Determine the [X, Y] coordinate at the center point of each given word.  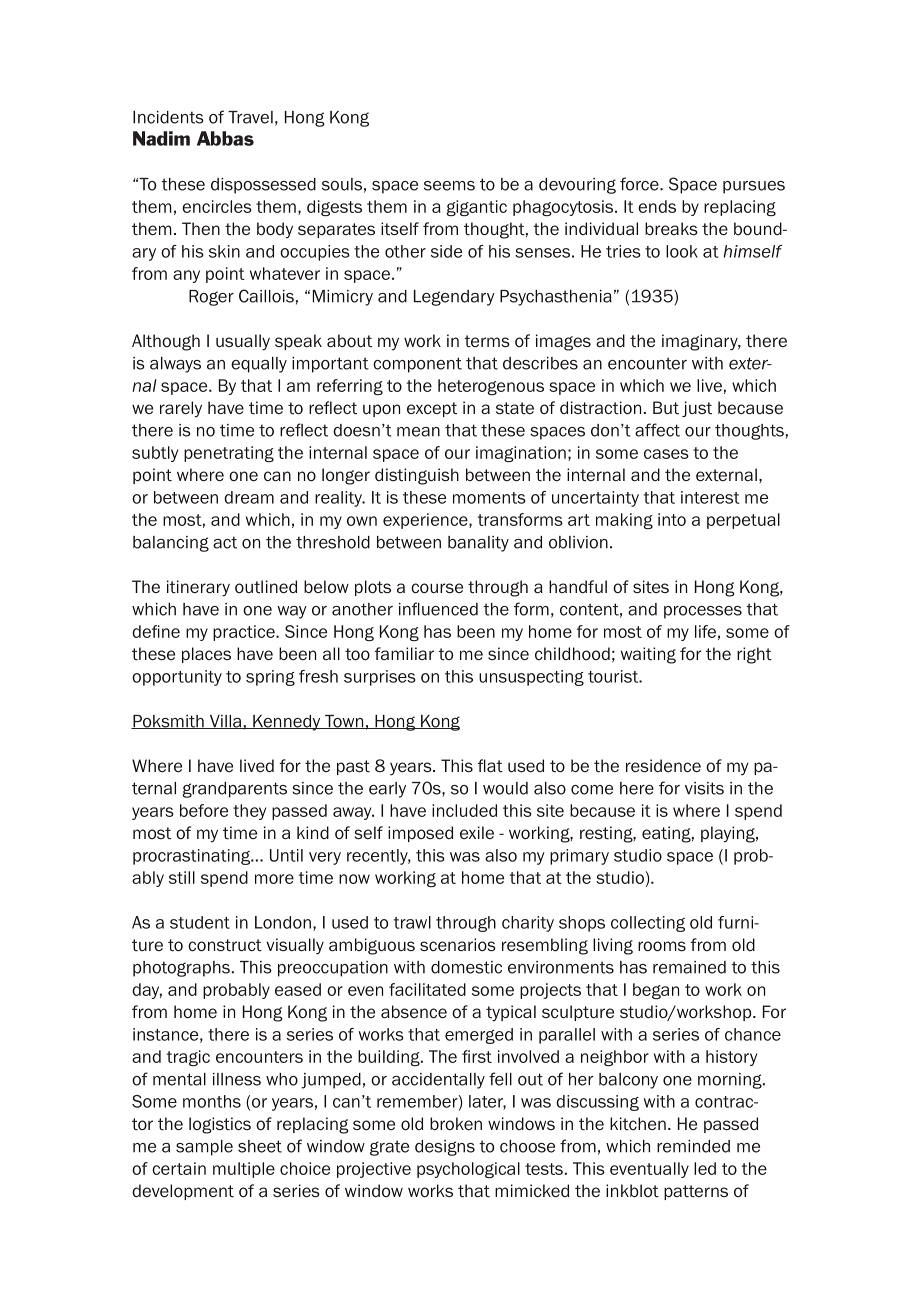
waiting [648, 655]
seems [449, 186]
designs [445, 1148]
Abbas [225, 138]
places [206, 655]
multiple [244, 1170]
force [640, 184]
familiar [404, 653]
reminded [693, 1146]
